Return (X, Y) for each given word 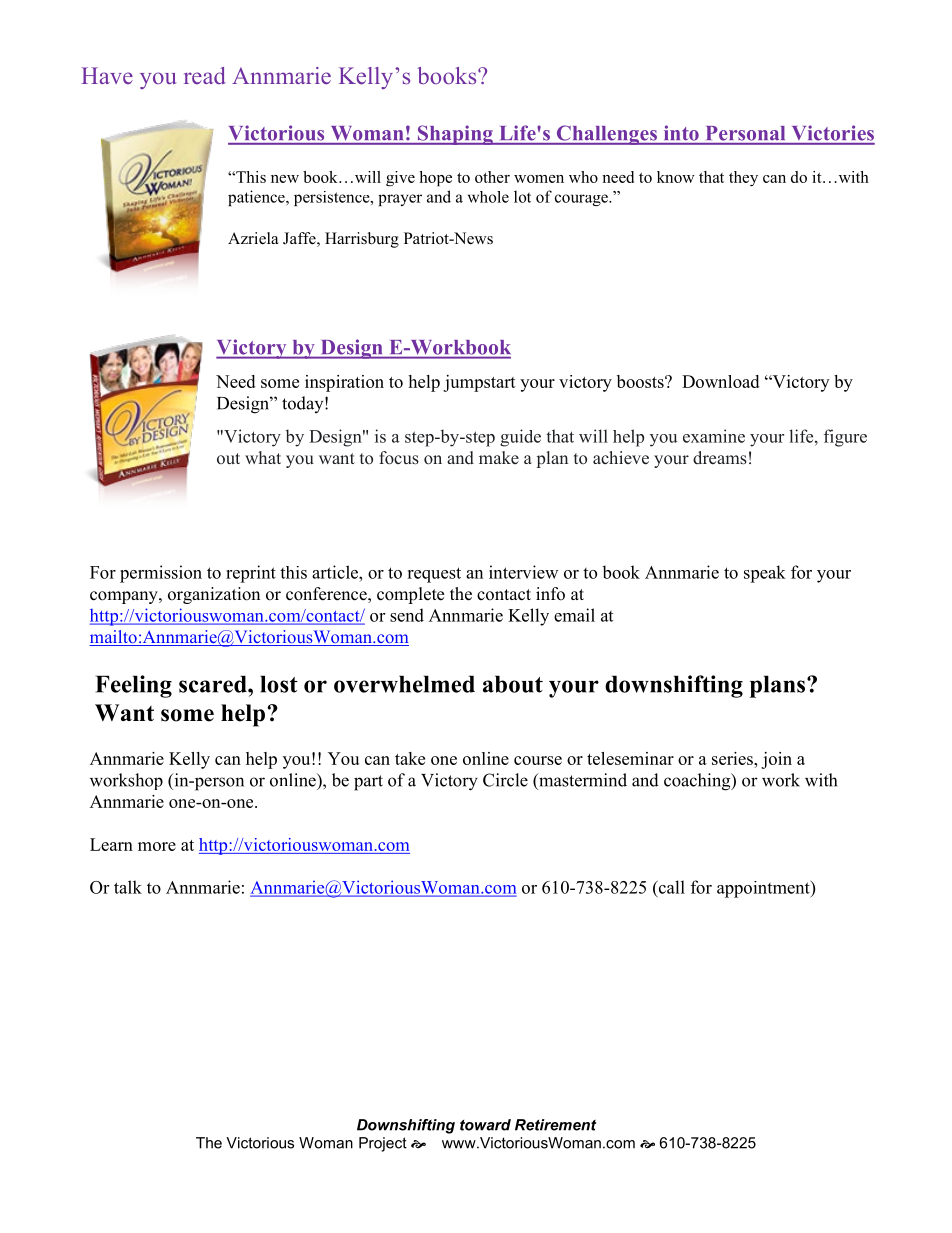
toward (485, 1125)
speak (765, 574)
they (743, 178)
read (205, 75)
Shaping (455, 135)
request (434, 575)
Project (383, 1144)
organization (214, 595)
